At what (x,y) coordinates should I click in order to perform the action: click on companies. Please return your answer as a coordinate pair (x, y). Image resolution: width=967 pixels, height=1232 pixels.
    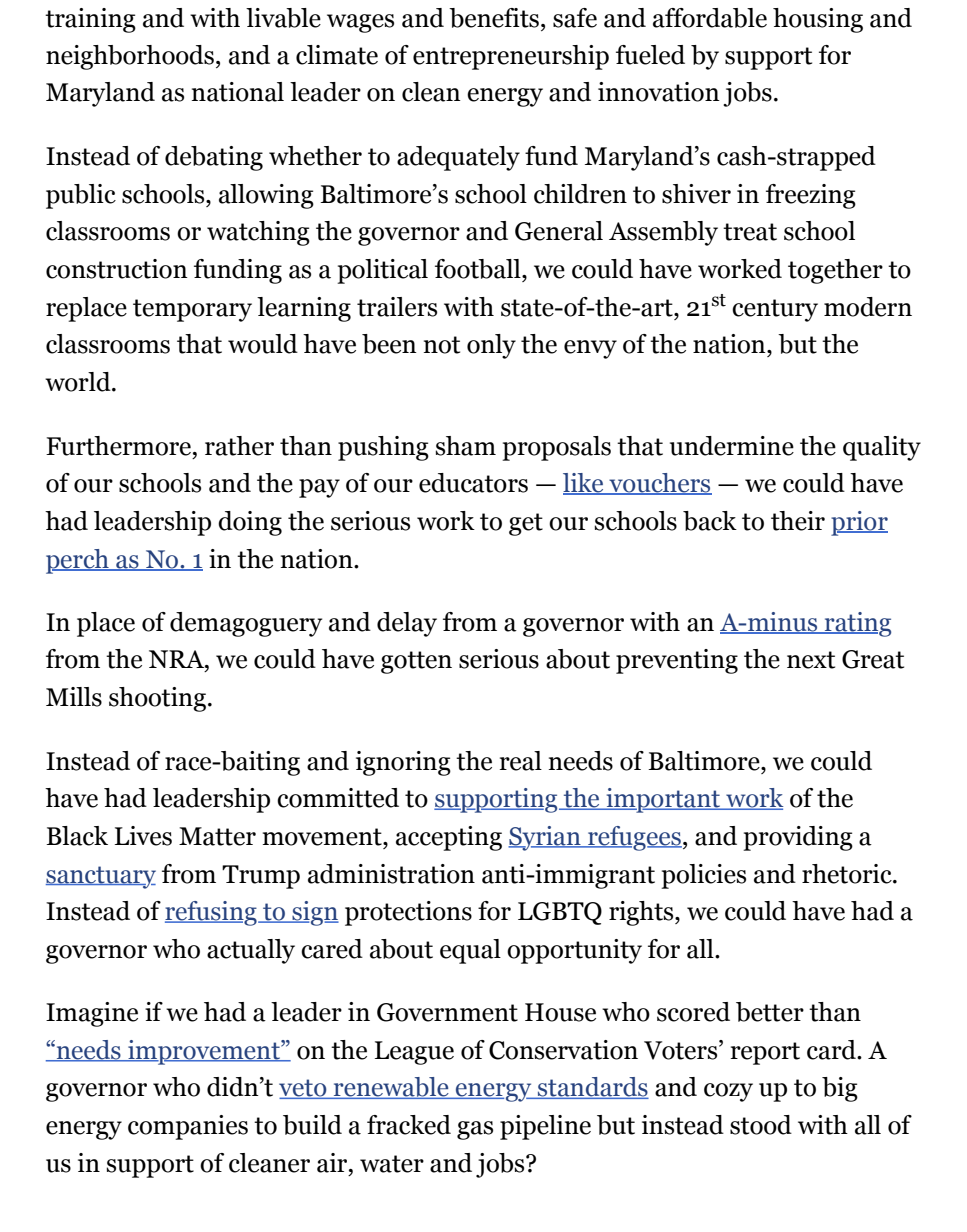
    Looking at the image, I should click on (188, 1127).
